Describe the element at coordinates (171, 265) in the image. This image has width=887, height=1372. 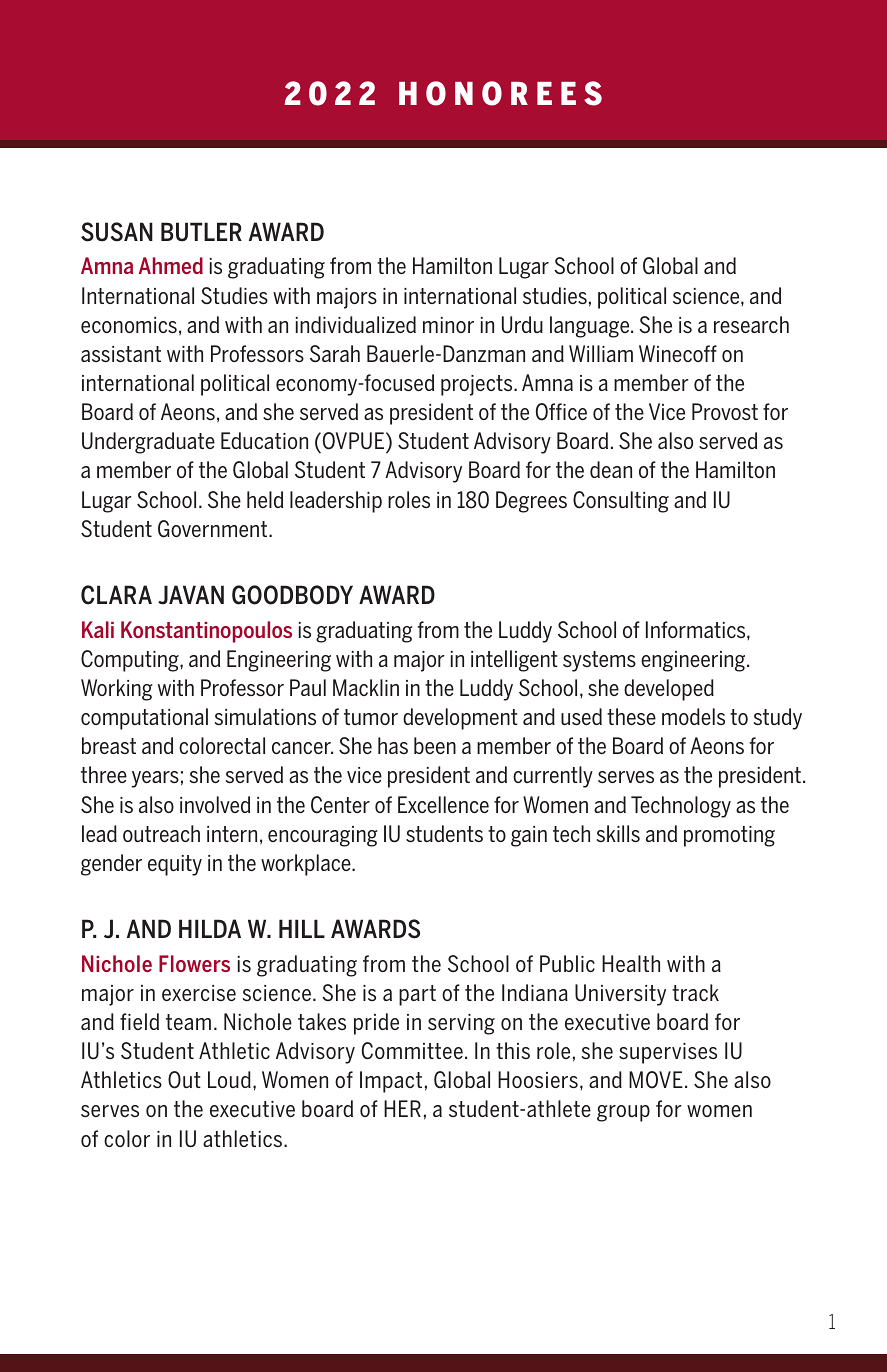
I see `Ahmed` at that location.
